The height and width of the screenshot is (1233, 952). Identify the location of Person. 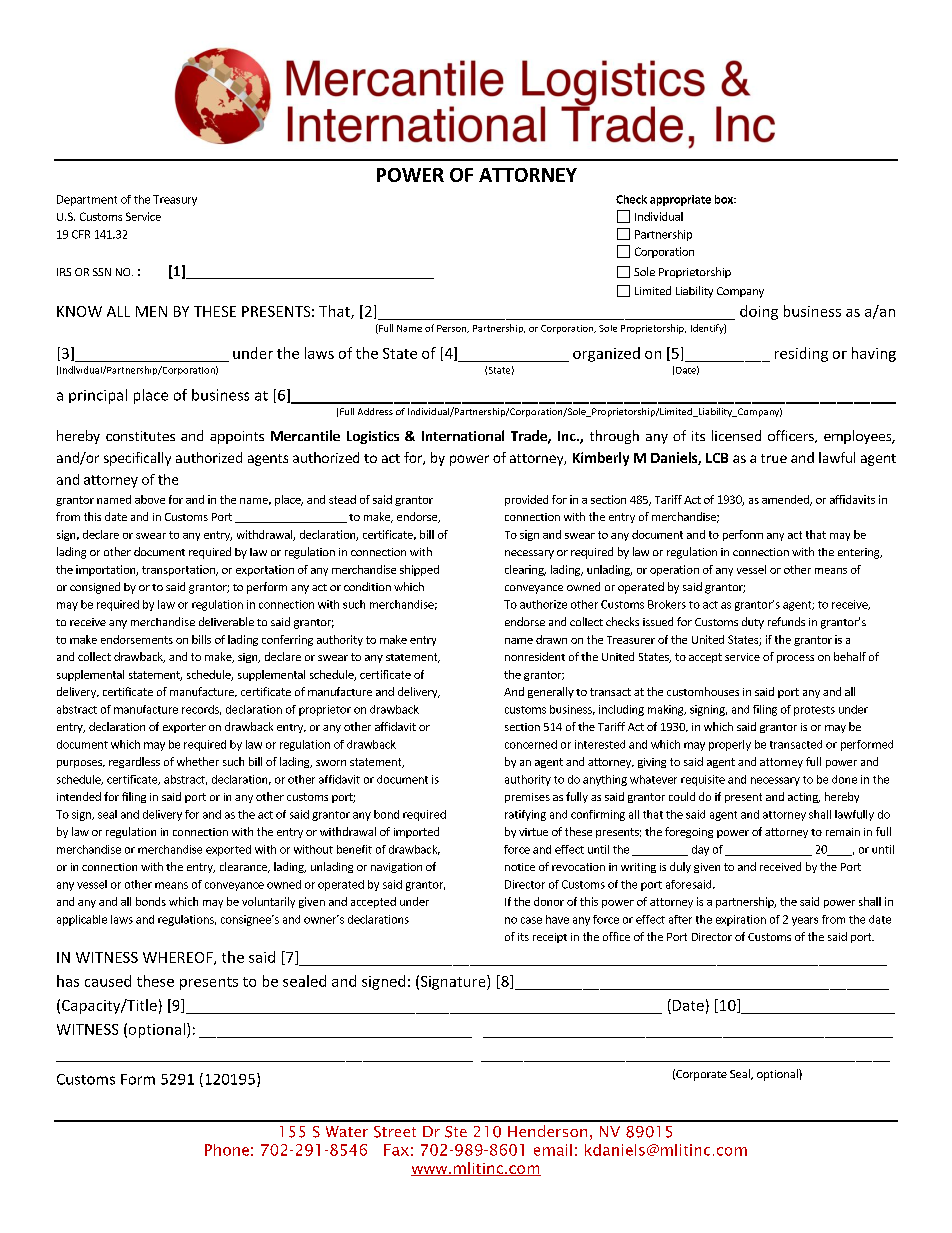
(453, 329).
